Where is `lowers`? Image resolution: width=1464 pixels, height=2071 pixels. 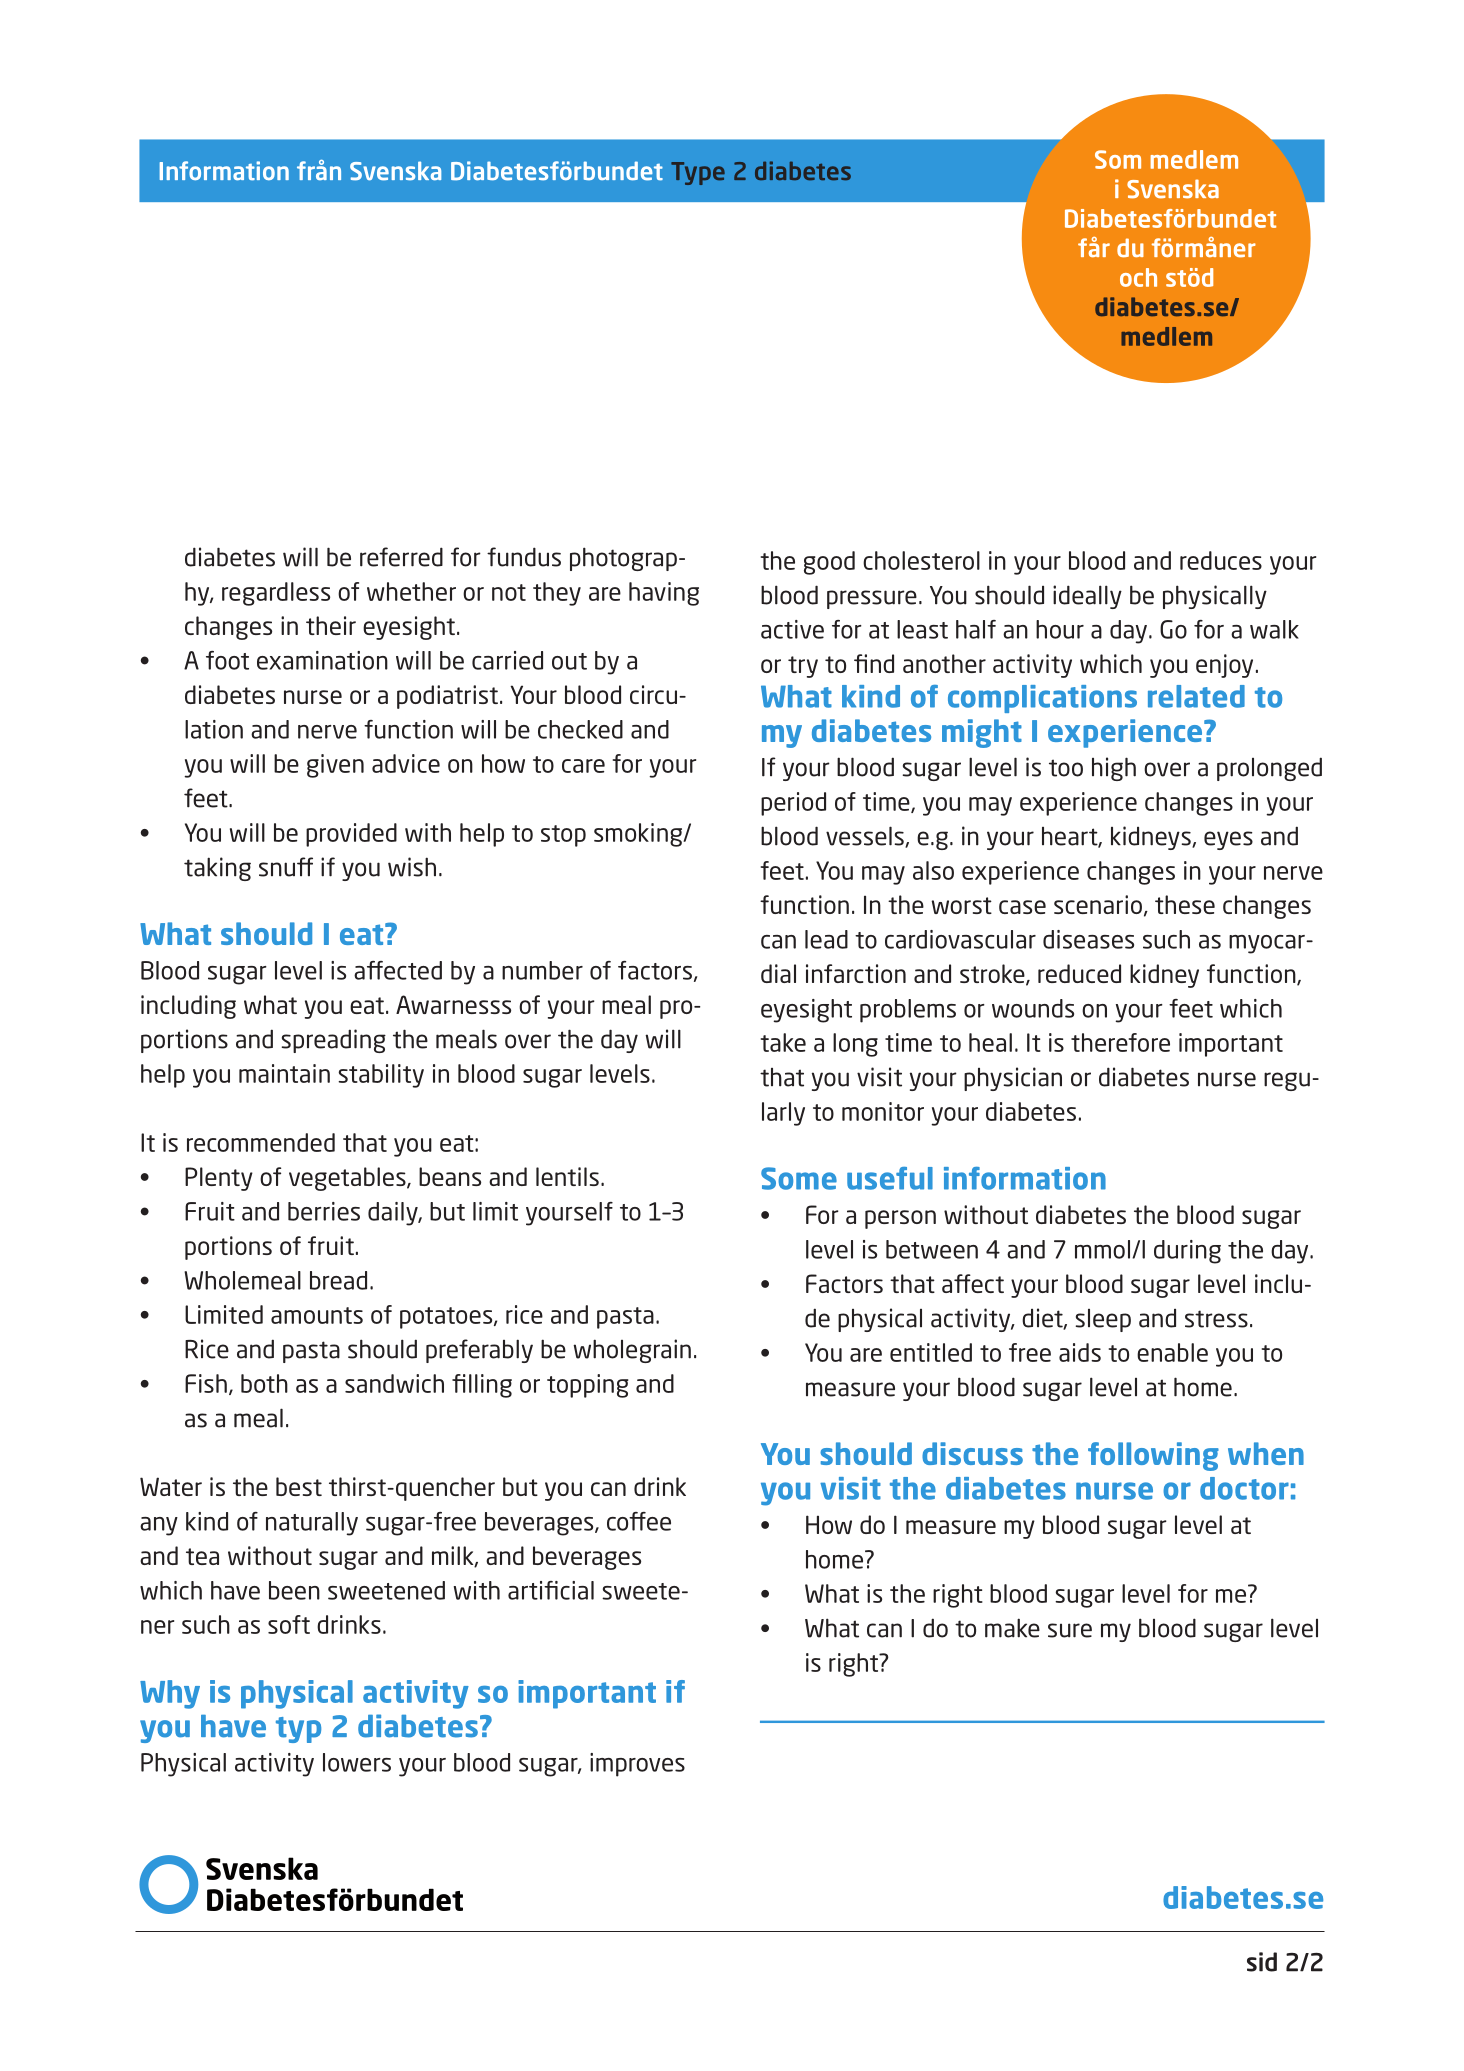
lowers is located at coordinates (357, 1762).
